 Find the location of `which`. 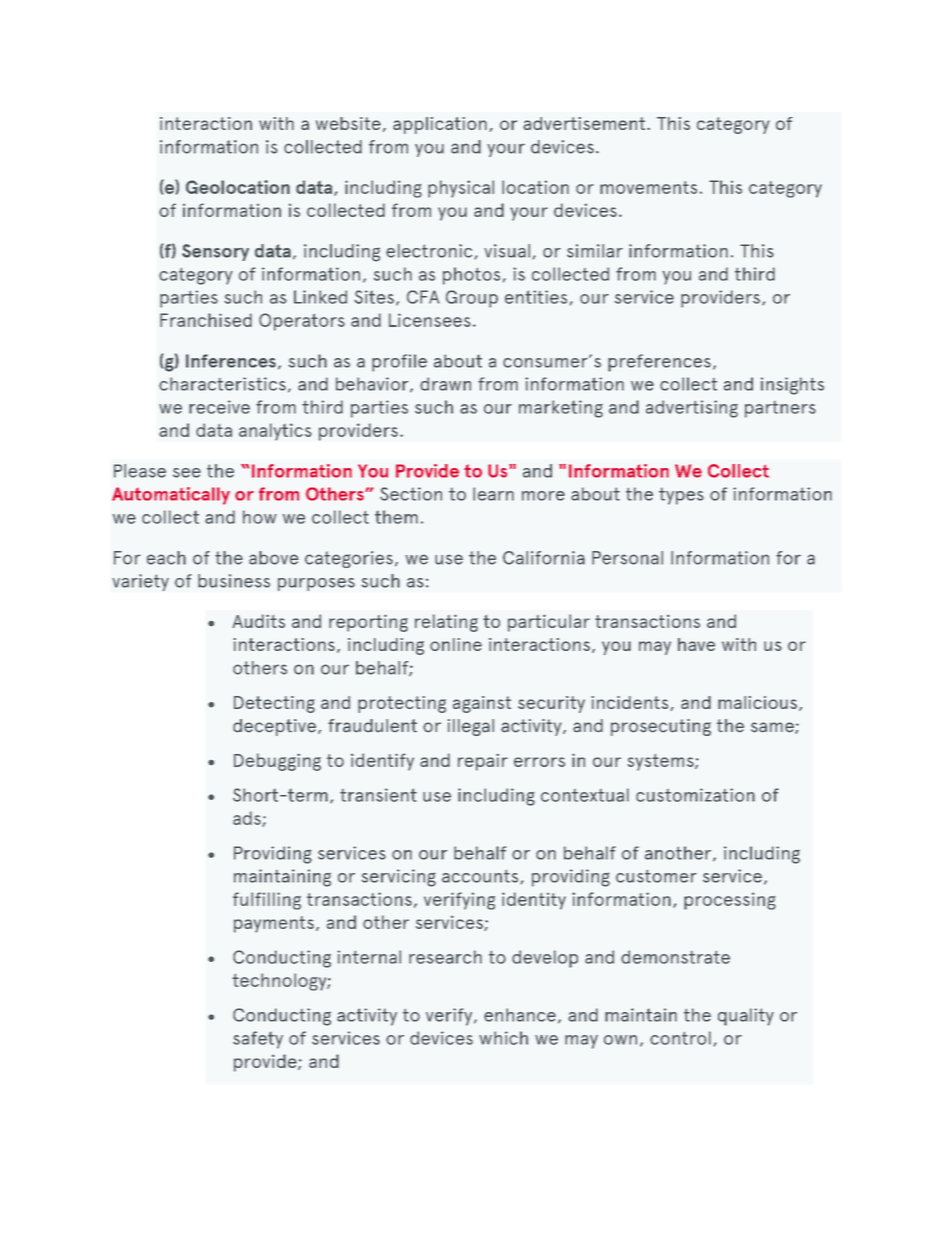

which is located at coordinates (503, 1038).
